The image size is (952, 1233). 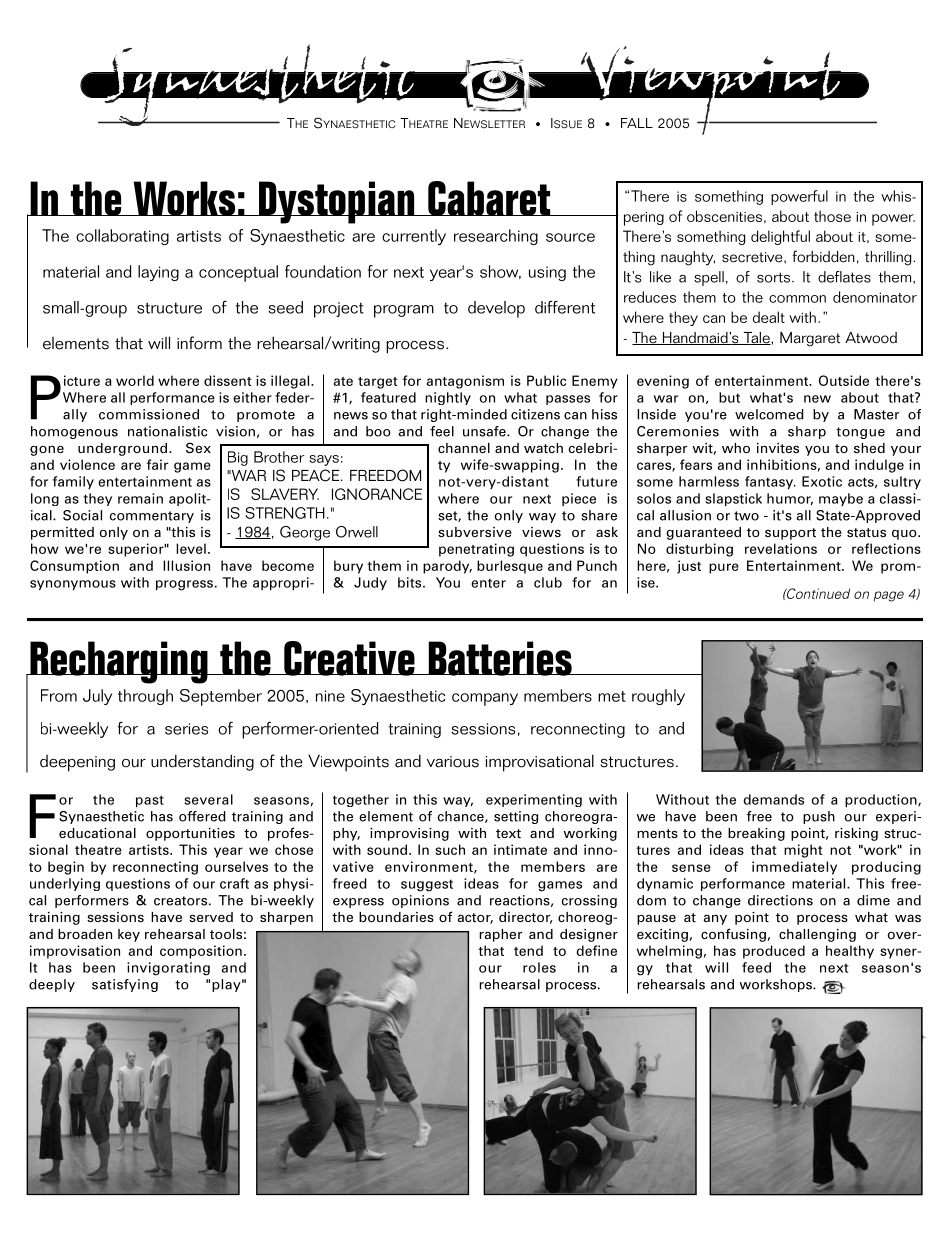 I want to click on collaborating, so click(x=122, y=237).
